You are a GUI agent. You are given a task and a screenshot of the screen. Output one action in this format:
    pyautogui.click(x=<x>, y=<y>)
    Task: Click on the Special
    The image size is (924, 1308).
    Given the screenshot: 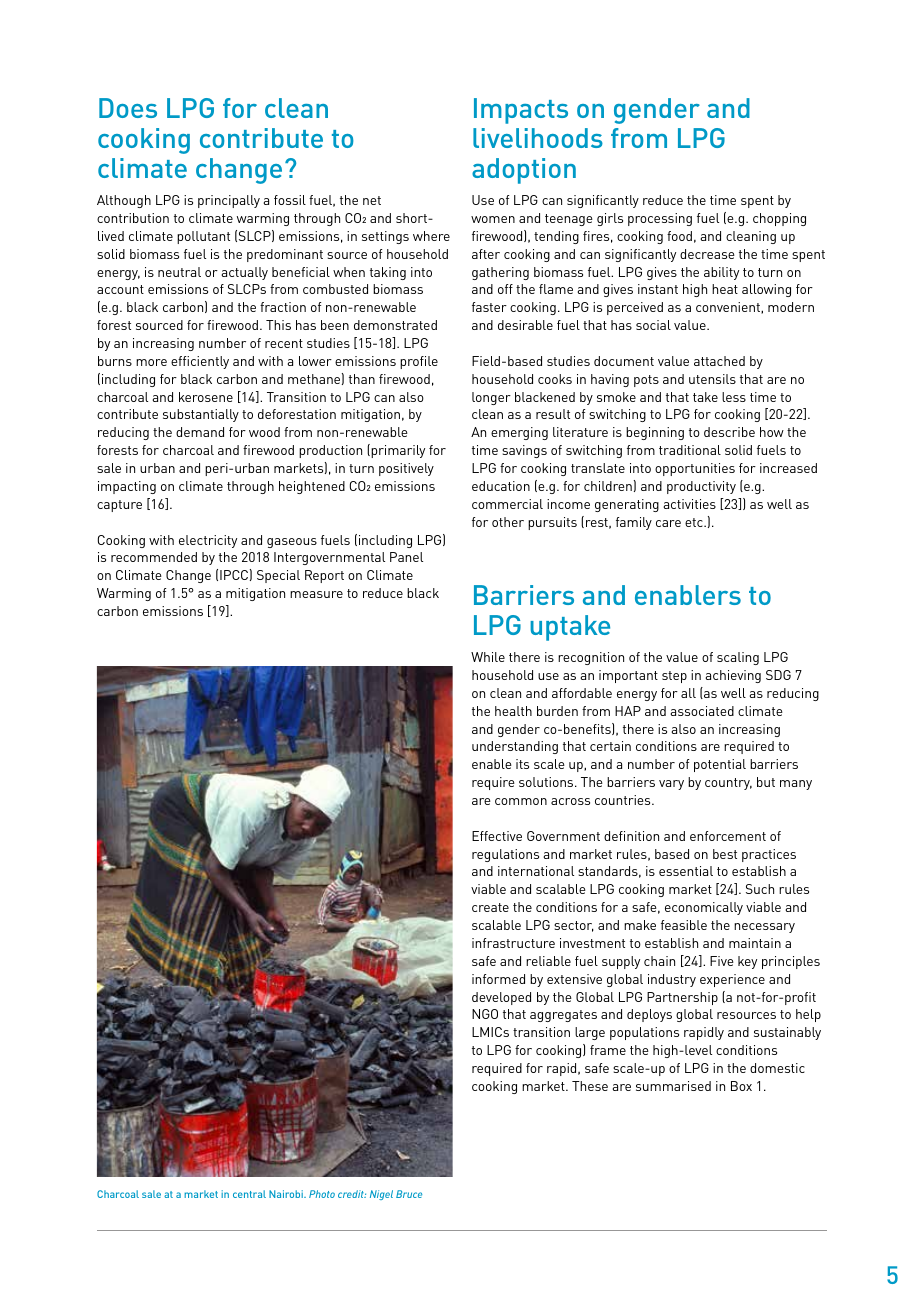 What is the action you would take?
    pyautogui.click(x=278, y=576)
